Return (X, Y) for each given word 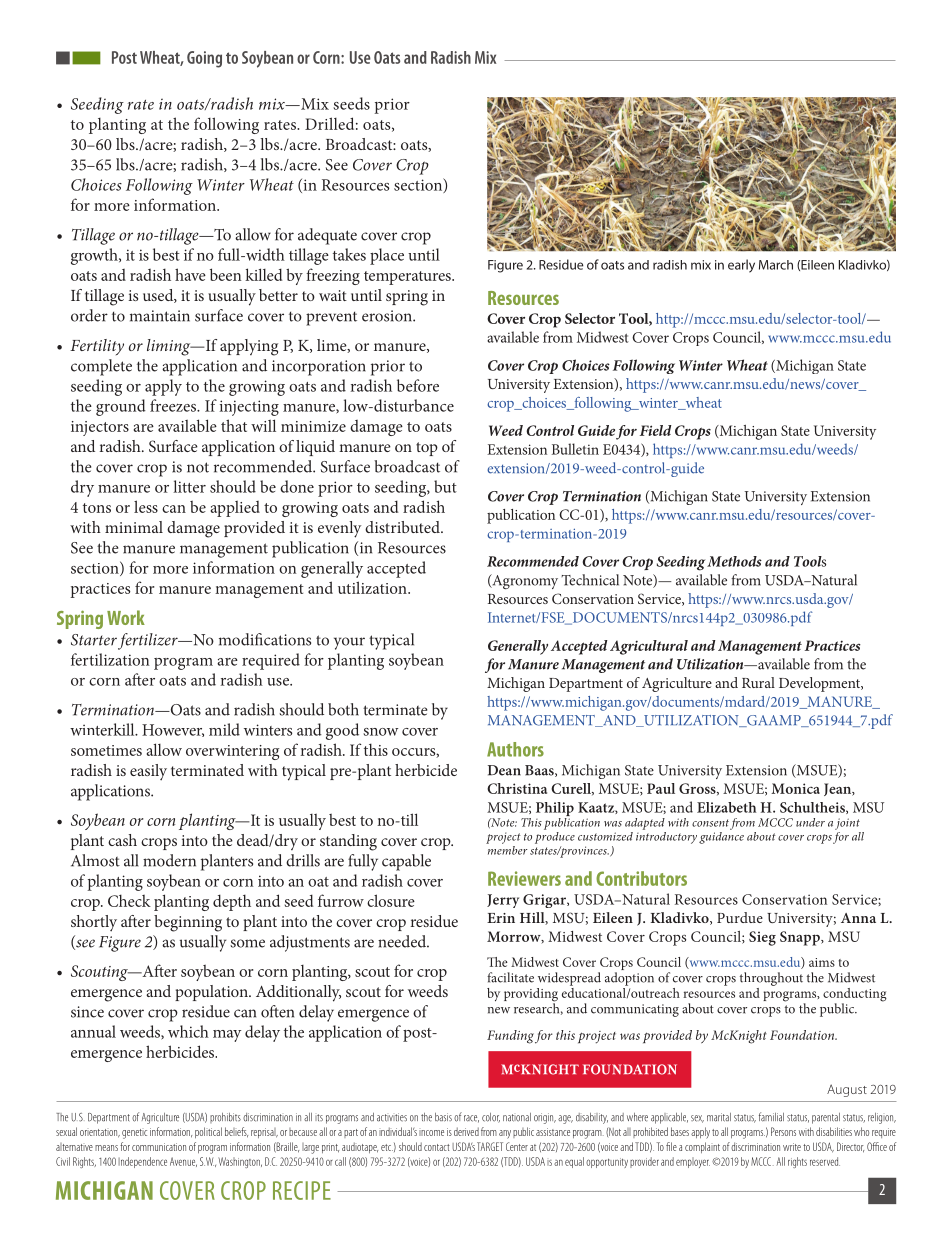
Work (126, 617)
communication (159, 1147)
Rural (758, 682)
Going (204, 59)
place (387, 256)
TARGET (490, 1146)
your (349, 643)
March (776, 265)
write (792, 1147)
